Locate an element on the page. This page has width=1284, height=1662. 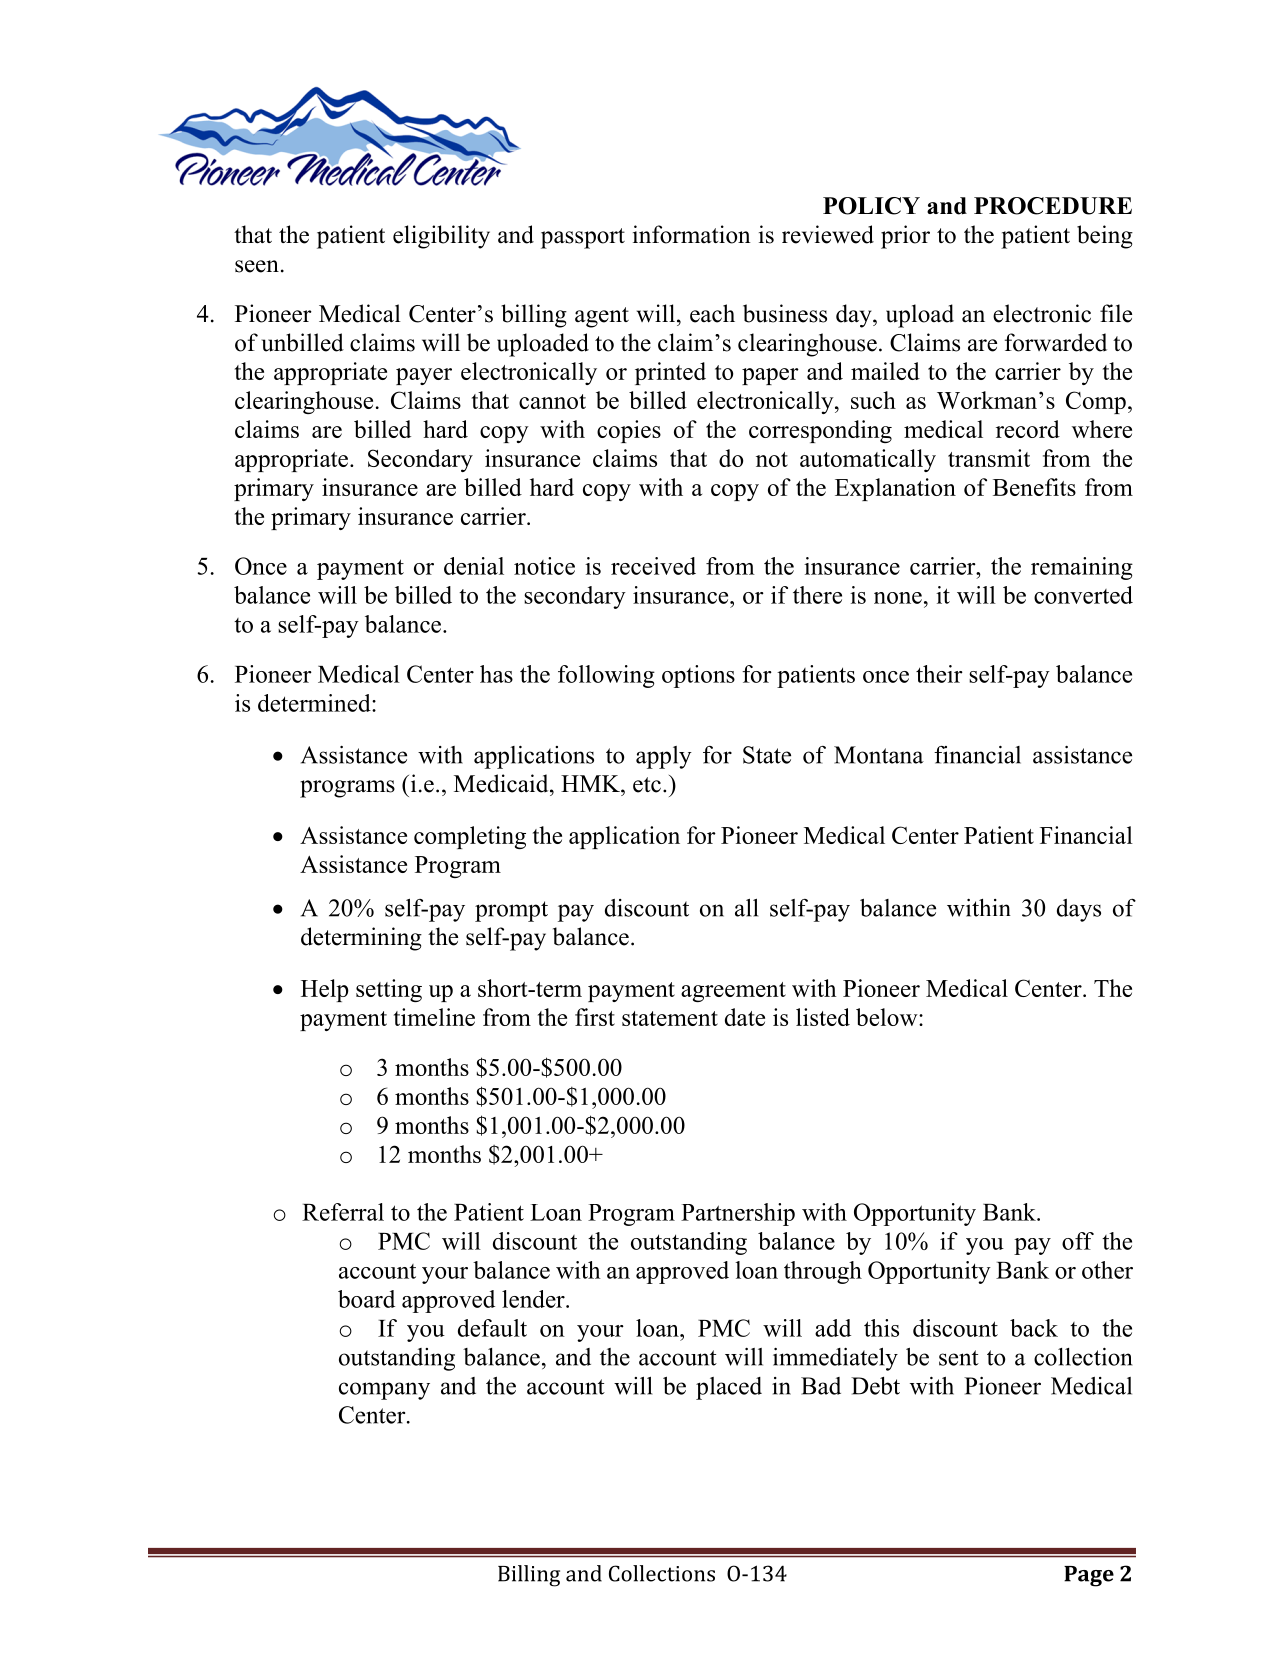
placed is located at coordinates (729, 1388).
